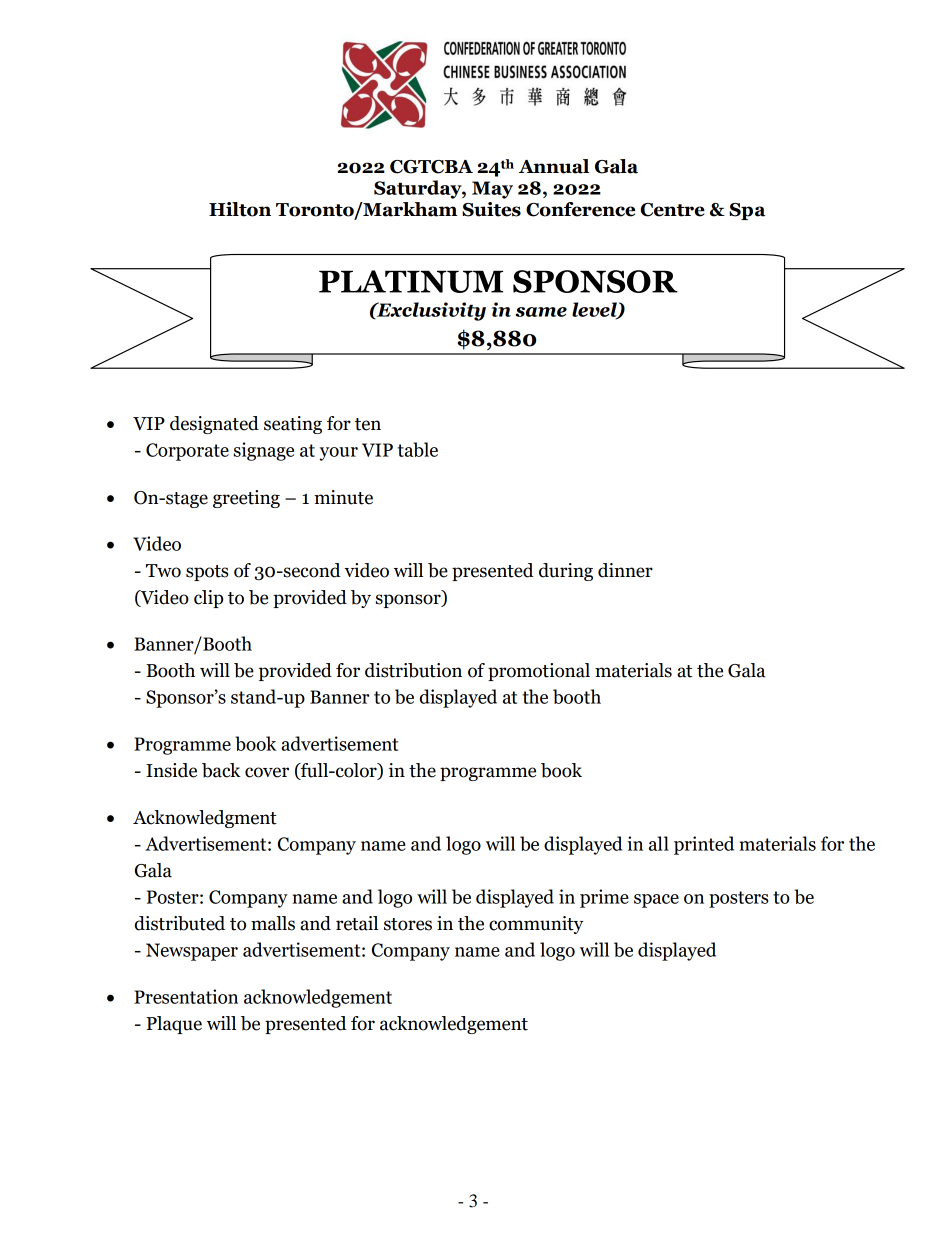 The image size is (952, 1233). I want to click on designated, so click(214, 425).
